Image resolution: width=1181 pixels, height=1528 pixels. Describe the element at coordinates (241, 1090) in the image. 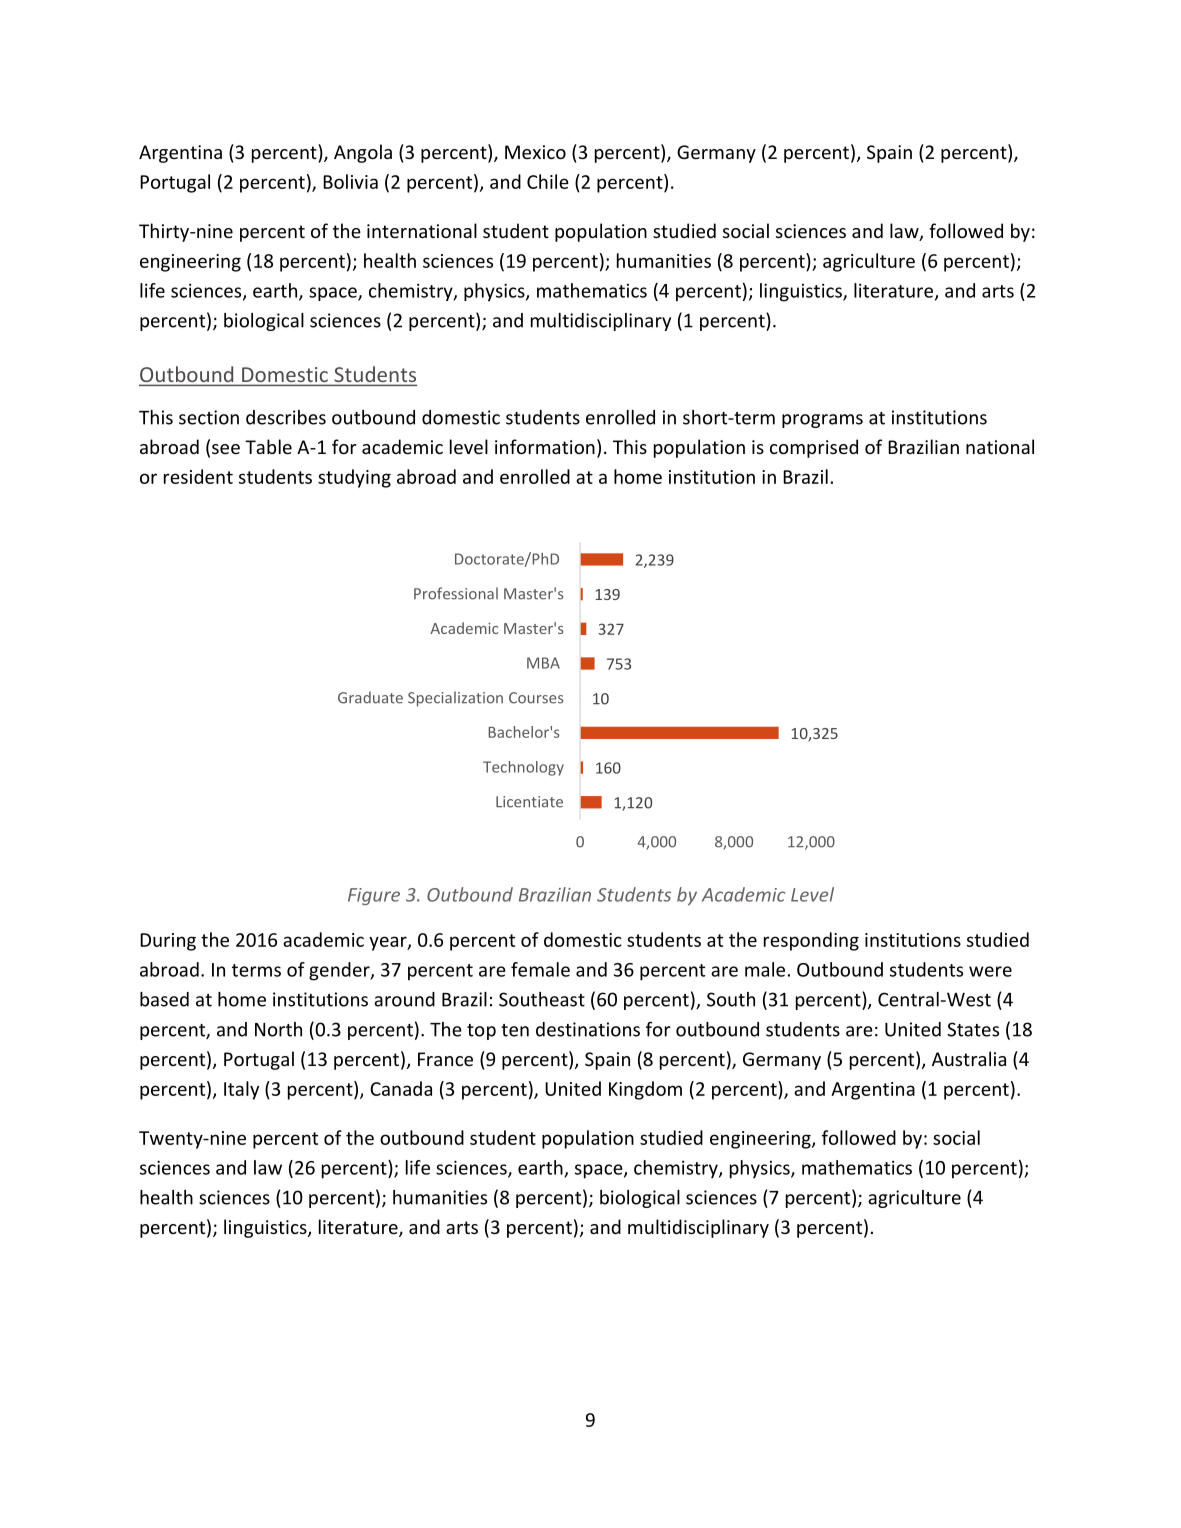

I see `Italy` at that location.
